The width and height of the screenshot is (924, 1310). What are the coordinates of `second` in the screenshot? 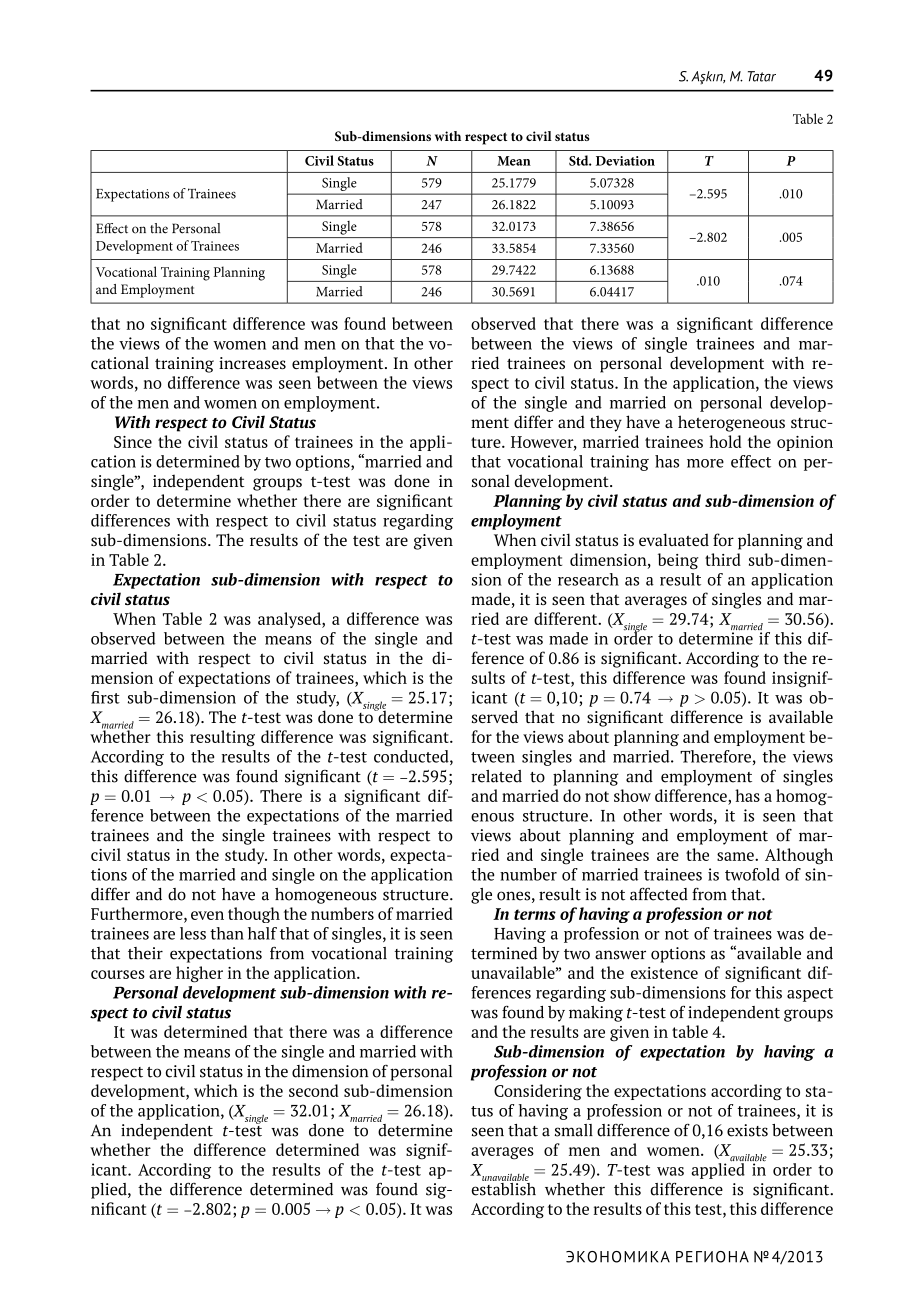 It's located at (313, 1090).
